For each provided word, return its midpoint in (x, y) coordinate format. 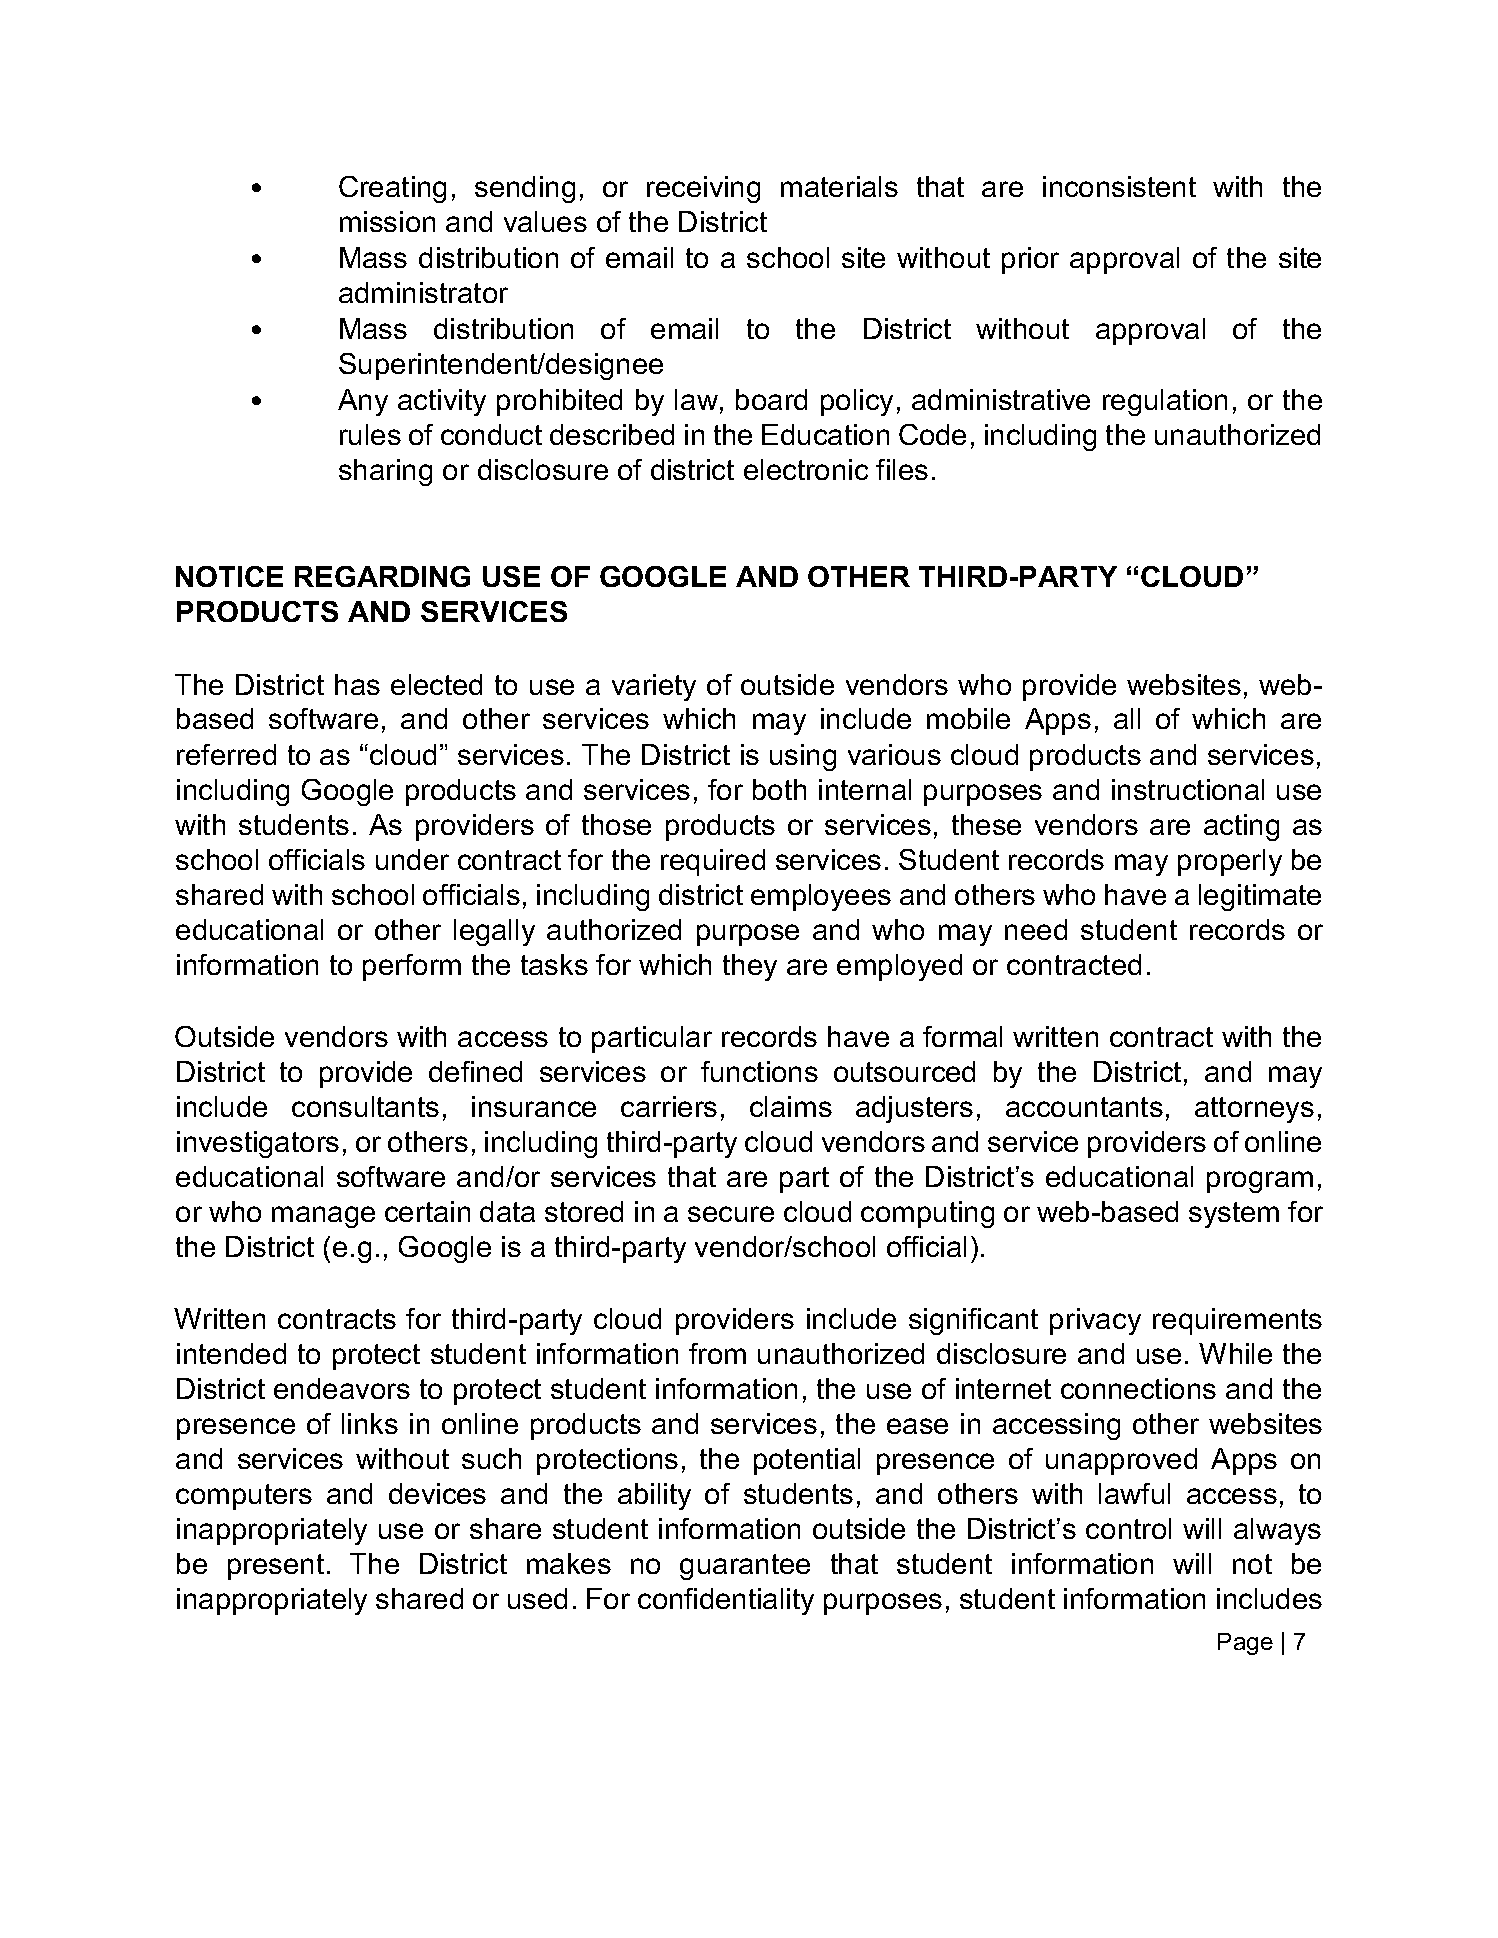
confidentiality (726, 1601)
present (276, 1567)
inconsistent (1119, 186)
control (1128, 1528)
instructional (1188, 789)
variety (654, 687)
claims (791, 1106)
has (357, 684)
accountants (1084, 1107)
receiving (703, 189)
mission (387, 221)
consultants (365, 1106)
